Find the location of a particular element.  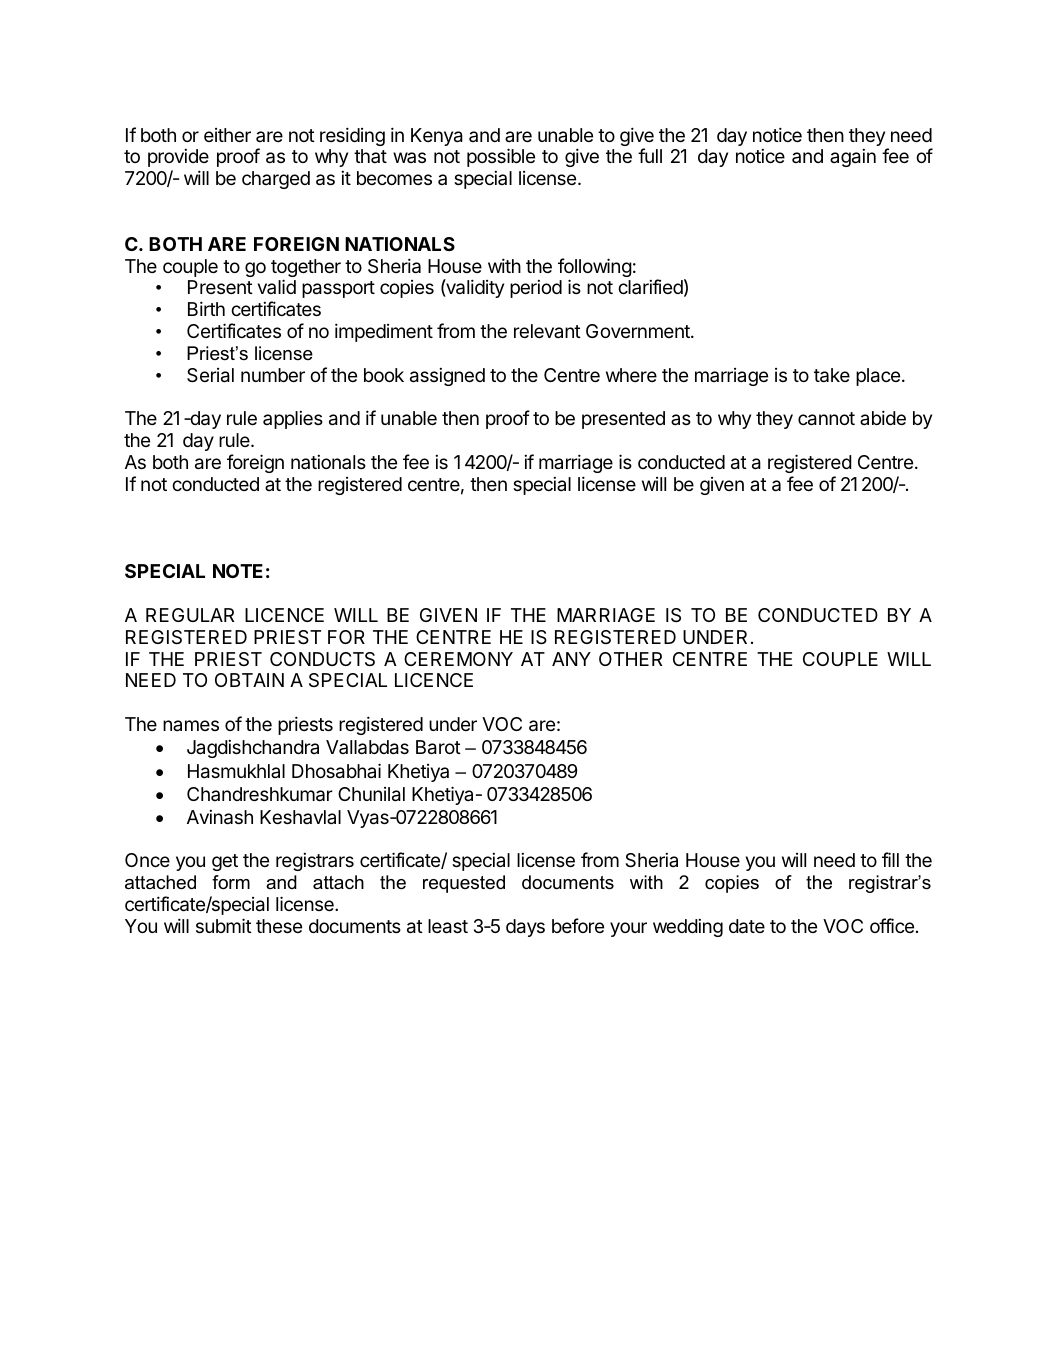

possible is located at coordinates (501, 157).
